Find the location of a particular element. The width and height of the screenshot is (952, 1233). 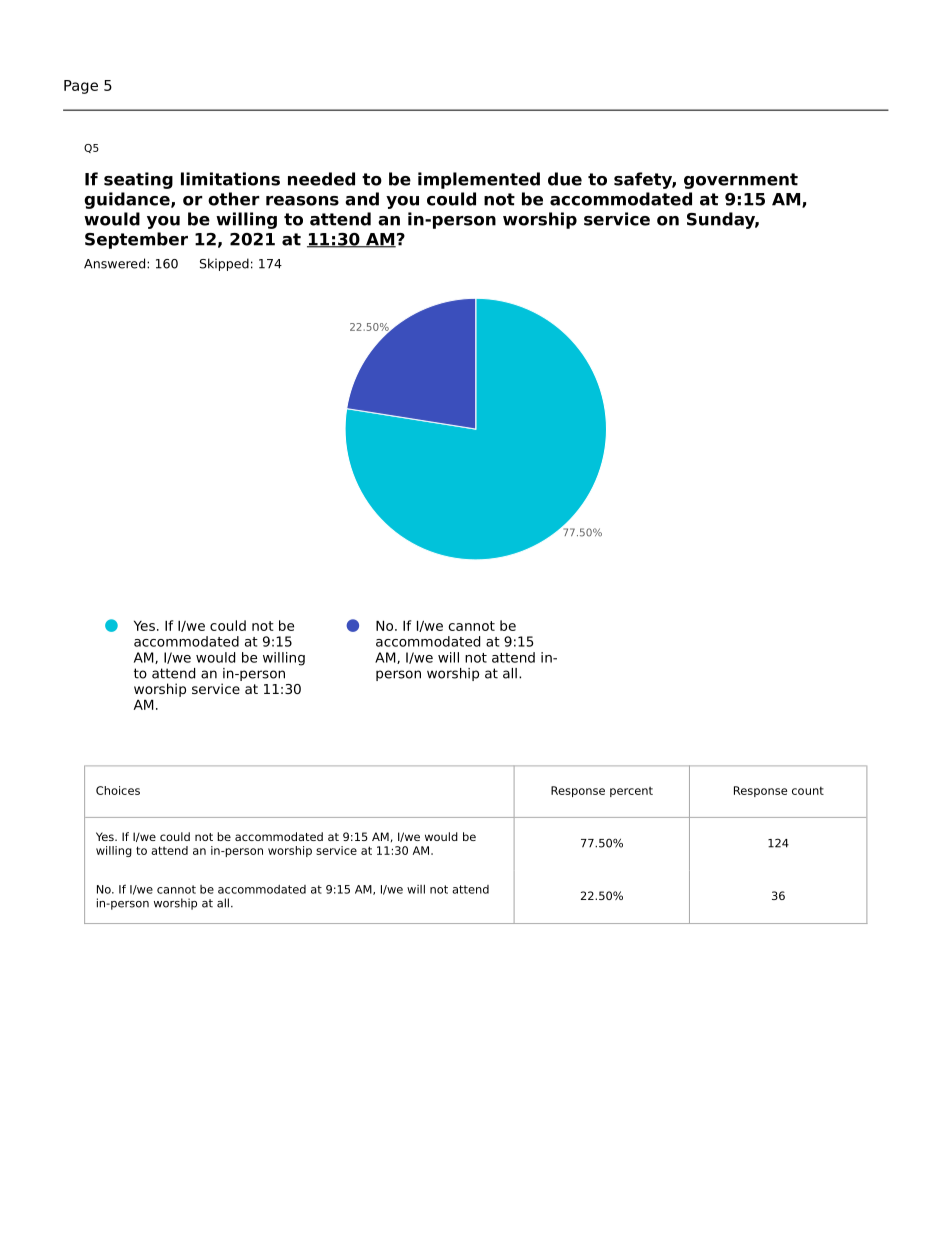

due is located at coordinates (565, 179).
